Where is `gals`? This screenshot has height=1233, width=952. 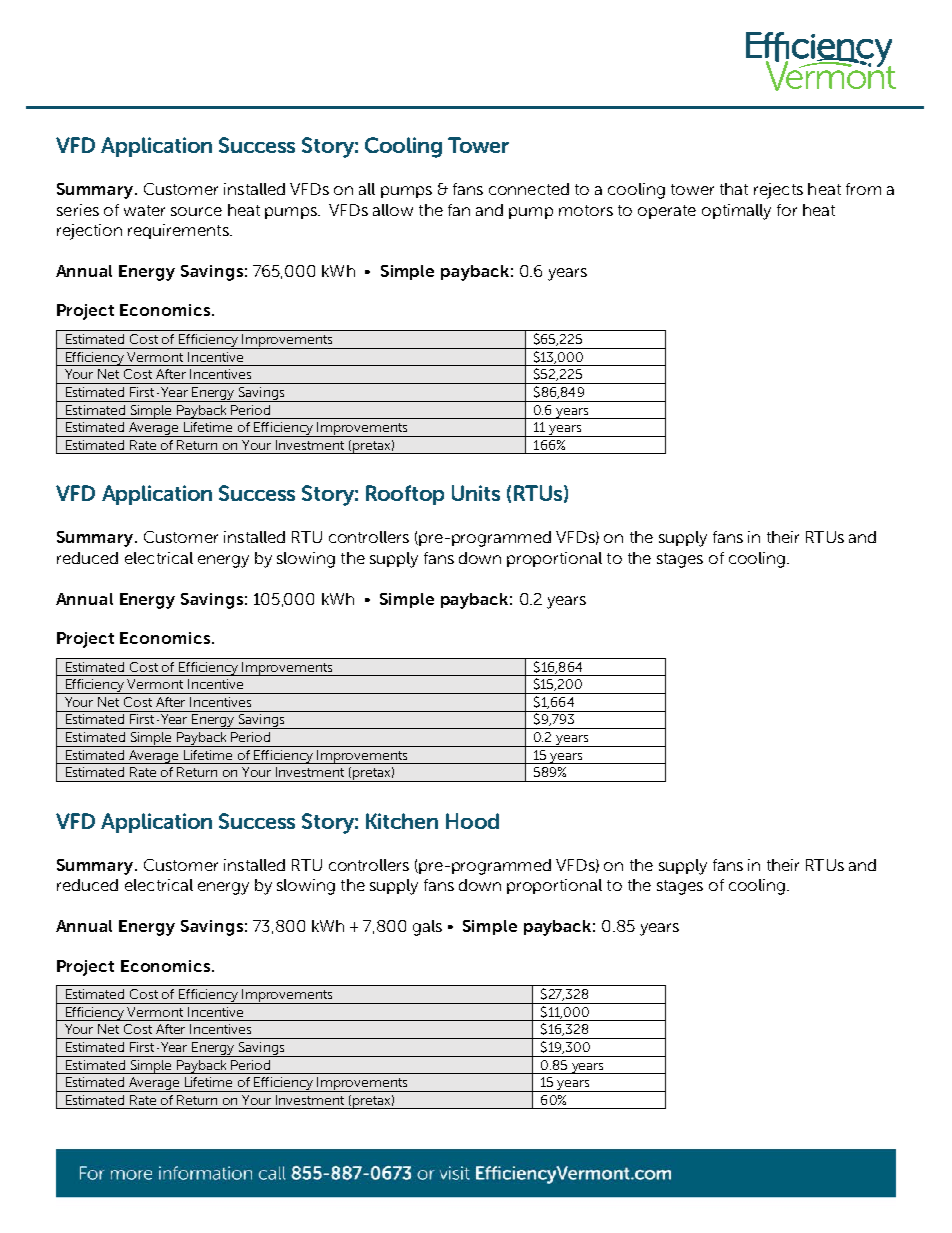
gals is located at coordinates (427, 928).
